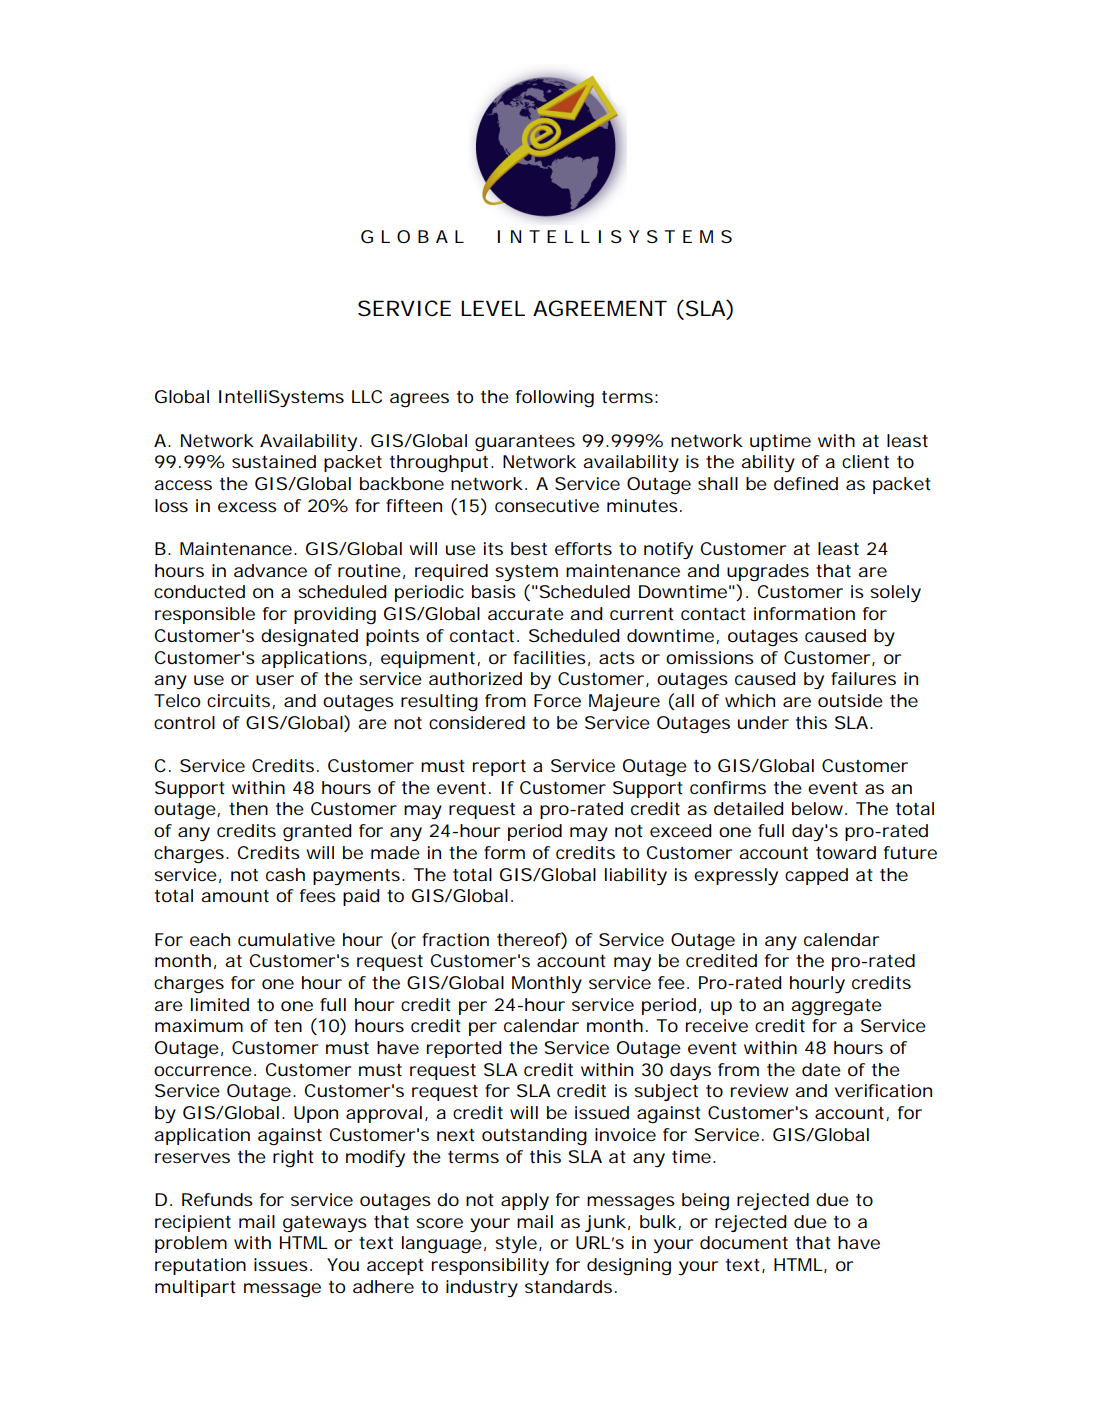 This image has width=1093, height=1414. Describe the element at coordinates (477, 722) in the image. I see `considered` at that location.
